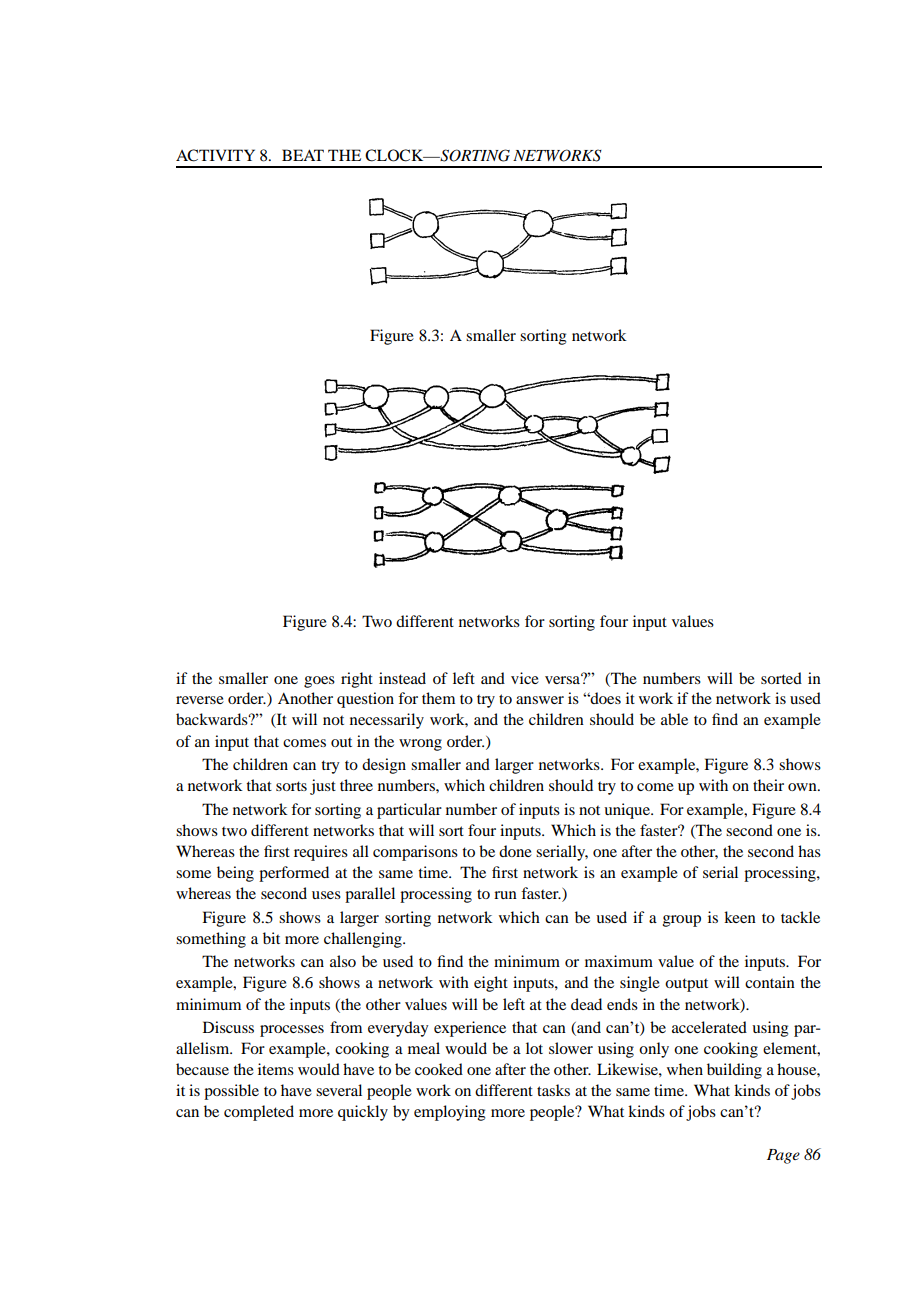  Describe the element at coordinates (319, 682) in the document. I see `goes` at that location.
